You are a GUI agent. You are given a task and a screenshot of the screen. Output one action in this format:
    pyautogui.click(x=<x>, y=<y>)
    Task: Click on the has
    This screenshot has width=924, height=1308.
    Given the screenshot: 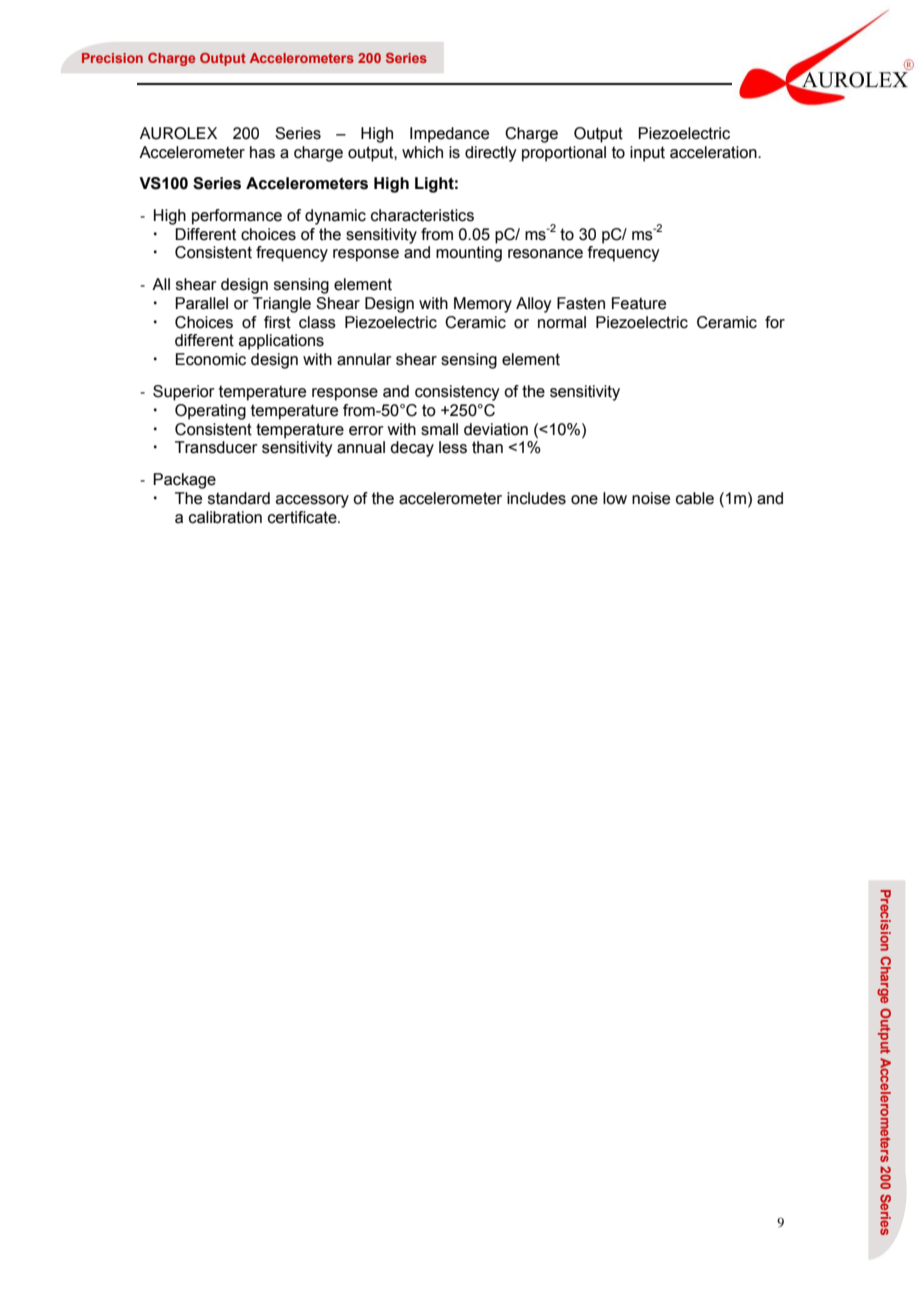 What is the action you would take?
    pyautogui.click(x=262, y=152)
